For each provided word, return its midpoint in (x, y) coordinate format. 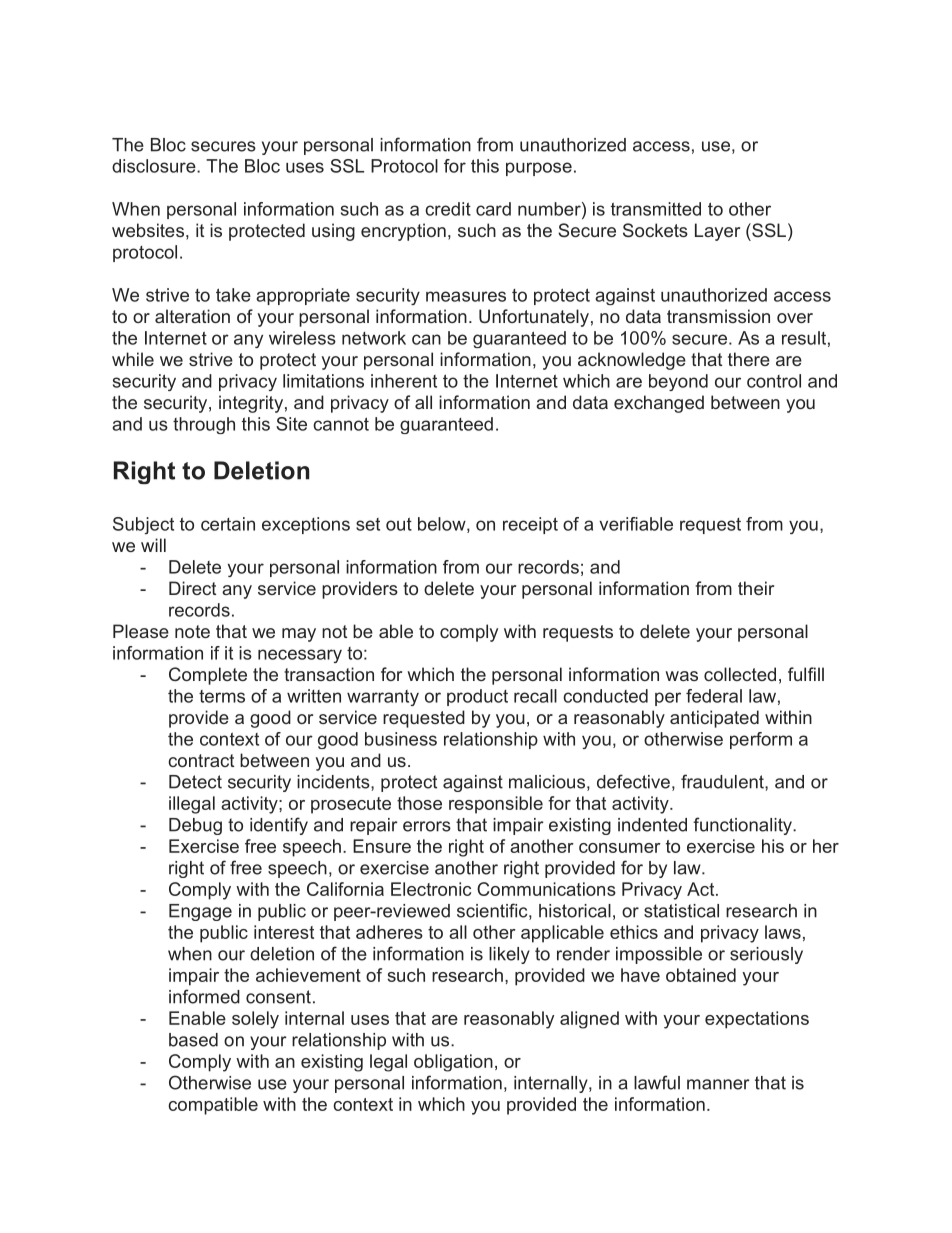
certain (228, 524)
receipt (530, 525)
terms (222, 696)
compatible (213, 1106)
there (749, 359)
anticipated (714, 719)
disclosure (155, 166)
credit (448, 209)
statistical (681, 911)
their (756, 588)
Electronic (431, 889)
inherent (404, 381)
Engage (200, 912)
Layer (717, 232)
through (204, 425)
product (477, 697)
